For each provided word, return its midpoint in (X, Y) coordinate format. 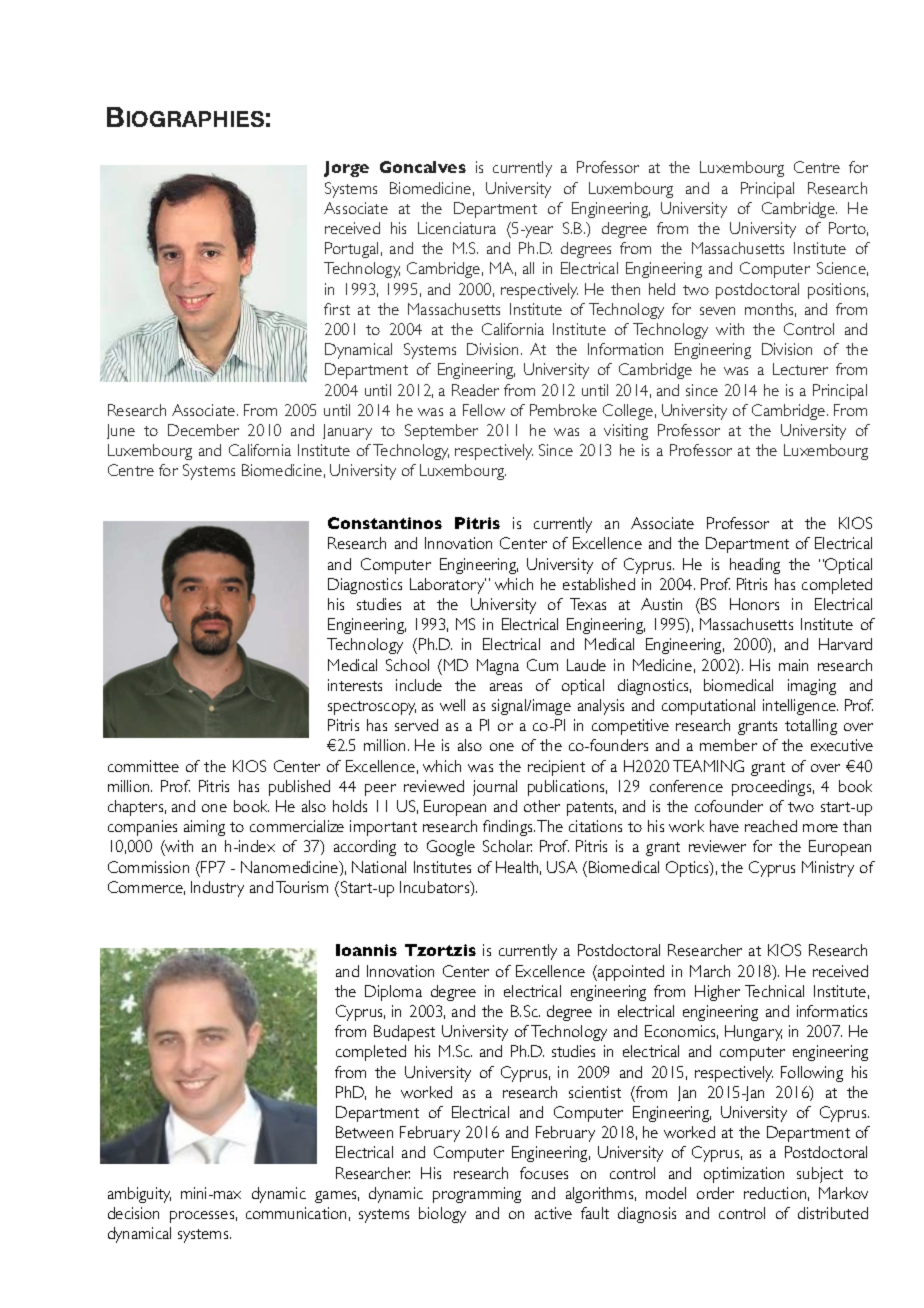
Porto (848, 229)
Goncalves (423, 167)
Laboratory (448, 586)
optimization (744, 1175)
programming (477, 1195)
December (203, 430)
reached (771, 826)
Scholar (507, 846)
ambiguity (139, 1195)
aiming (204, 828)
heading (755, 566)
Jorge (346, 169)
